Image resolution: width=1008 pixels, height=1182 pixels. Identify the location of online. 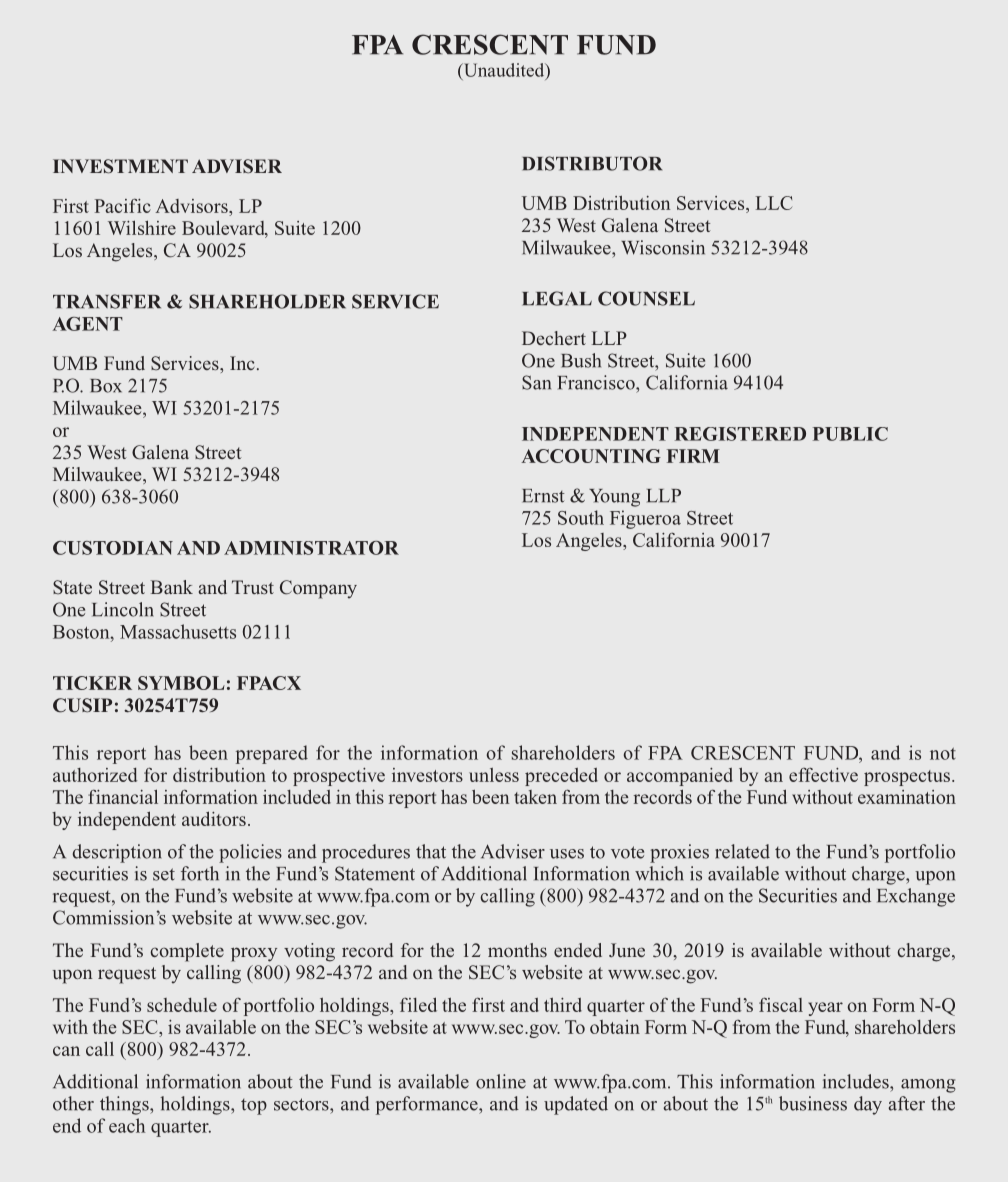
(501, 1081).
